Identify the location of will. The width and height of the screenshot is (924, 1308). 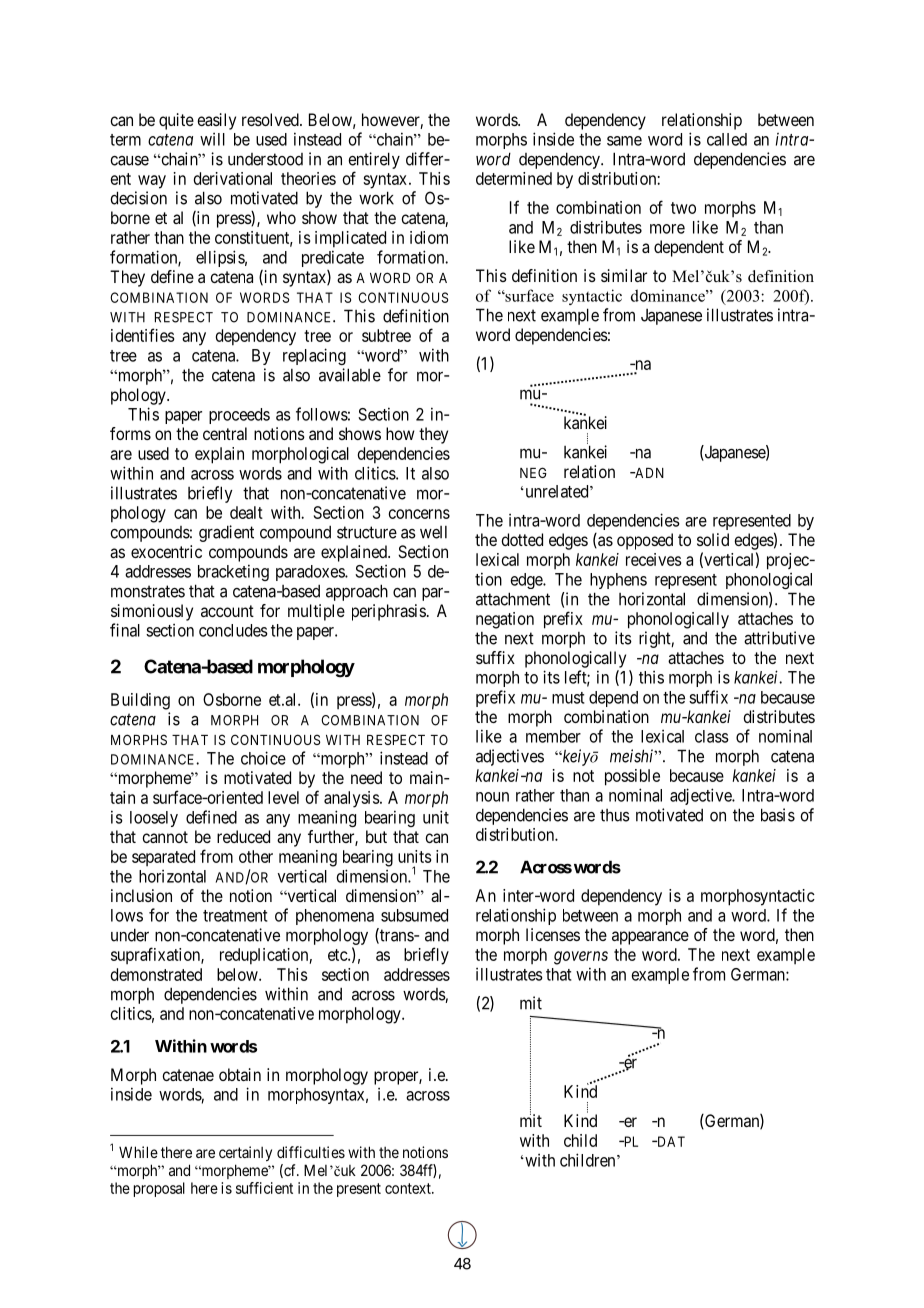
(212, 139).
